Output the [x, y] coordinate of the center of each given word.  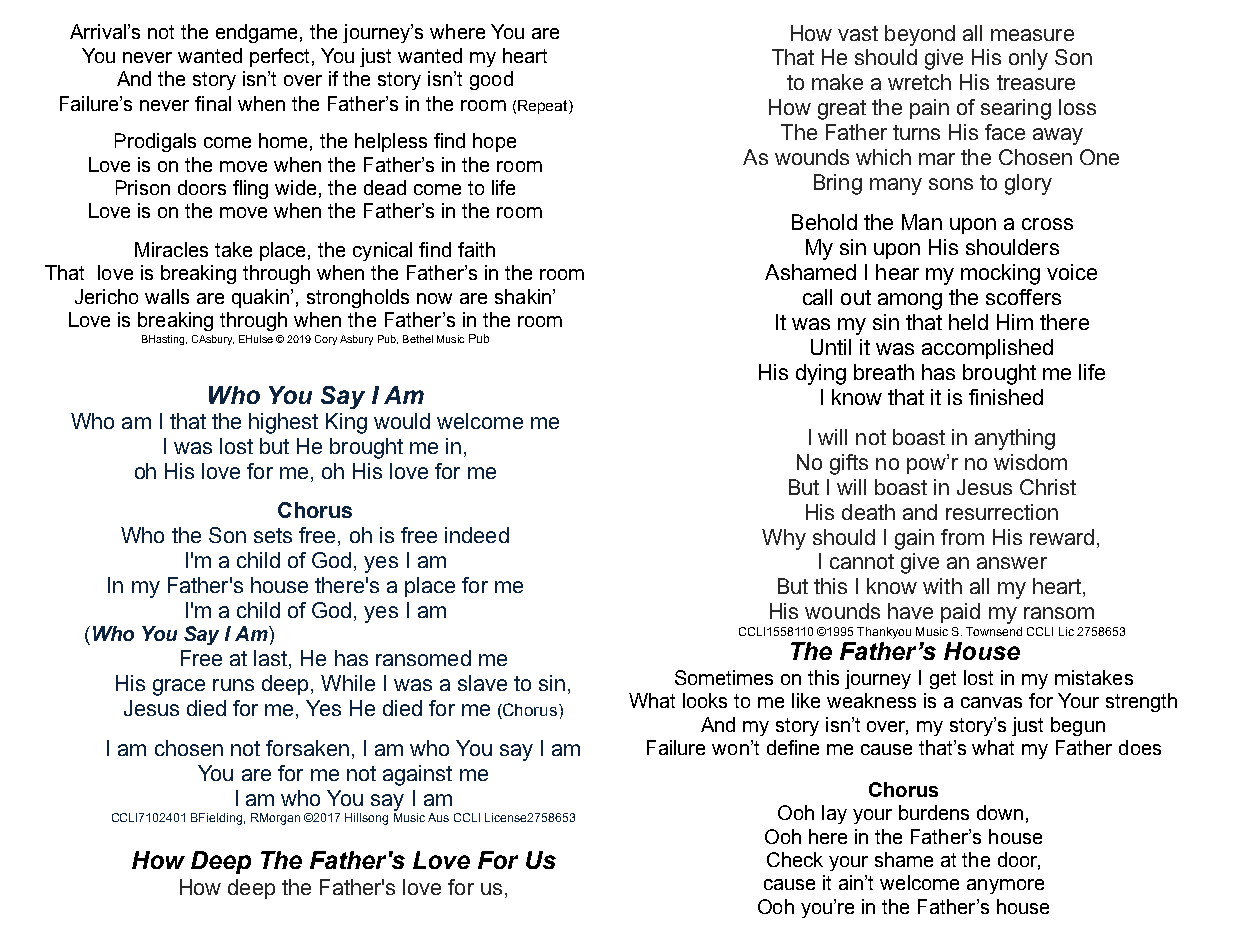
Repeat [544, 107]
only [1028, 59]
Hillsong [366, 819]
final [213, 103]
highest [283, 423]
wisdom [1030, 462]
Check [795, 859]
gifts [849, 464]
